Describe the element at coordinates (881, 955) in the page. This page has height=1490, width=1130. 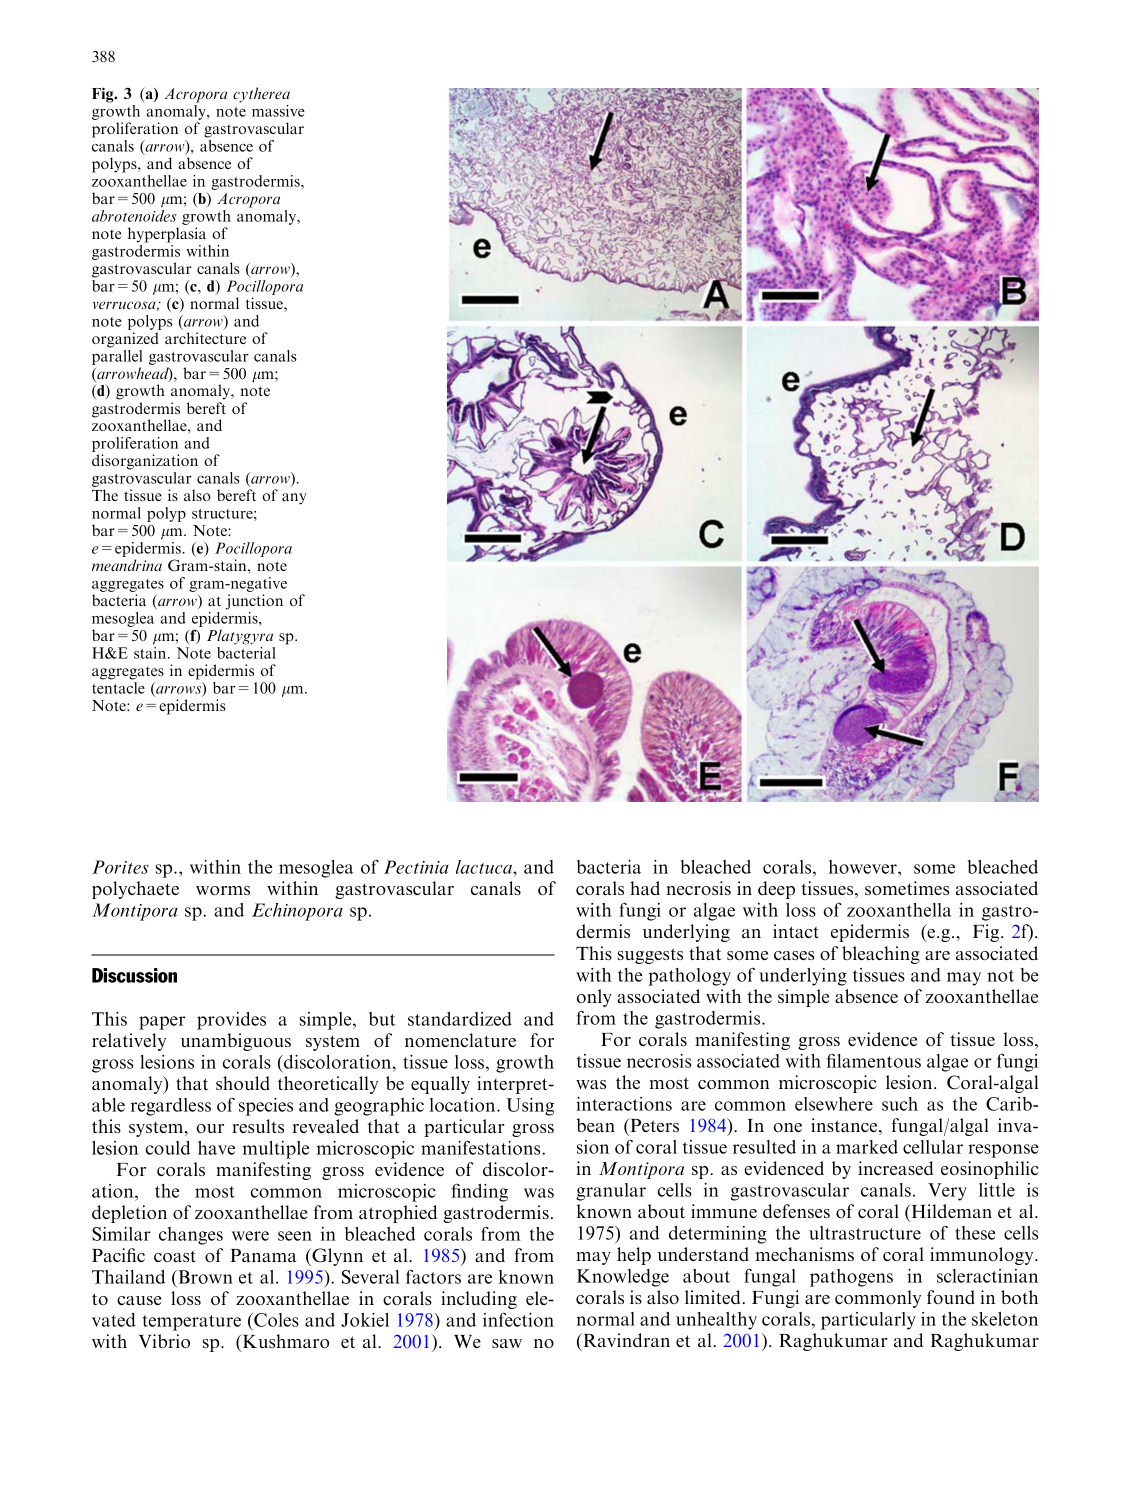
I see `bleaching` at that location.
